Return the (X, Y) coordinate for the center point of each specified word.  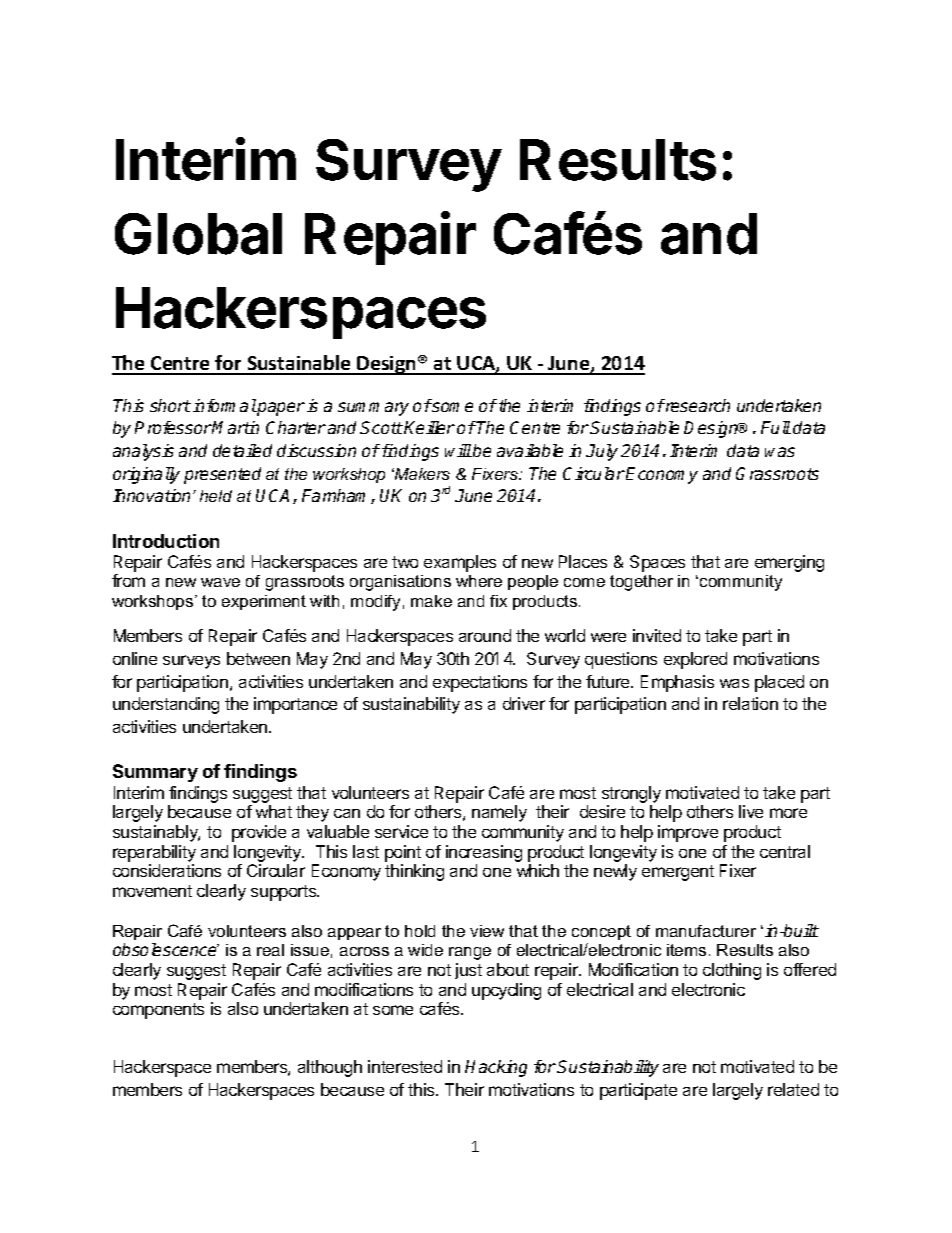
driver (524, 703)
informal (225, 405)
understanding (166, 705)
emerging (789, 563)
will (458, 450)
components (158, 1011)
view (487, 931)
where (479, 581)
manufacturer (706, 931)
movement (152, 891)
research (697, 405)
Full (776, 427)
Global (198, 234)
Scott (381, 427)
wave (220, 582)
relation (750, 703)
